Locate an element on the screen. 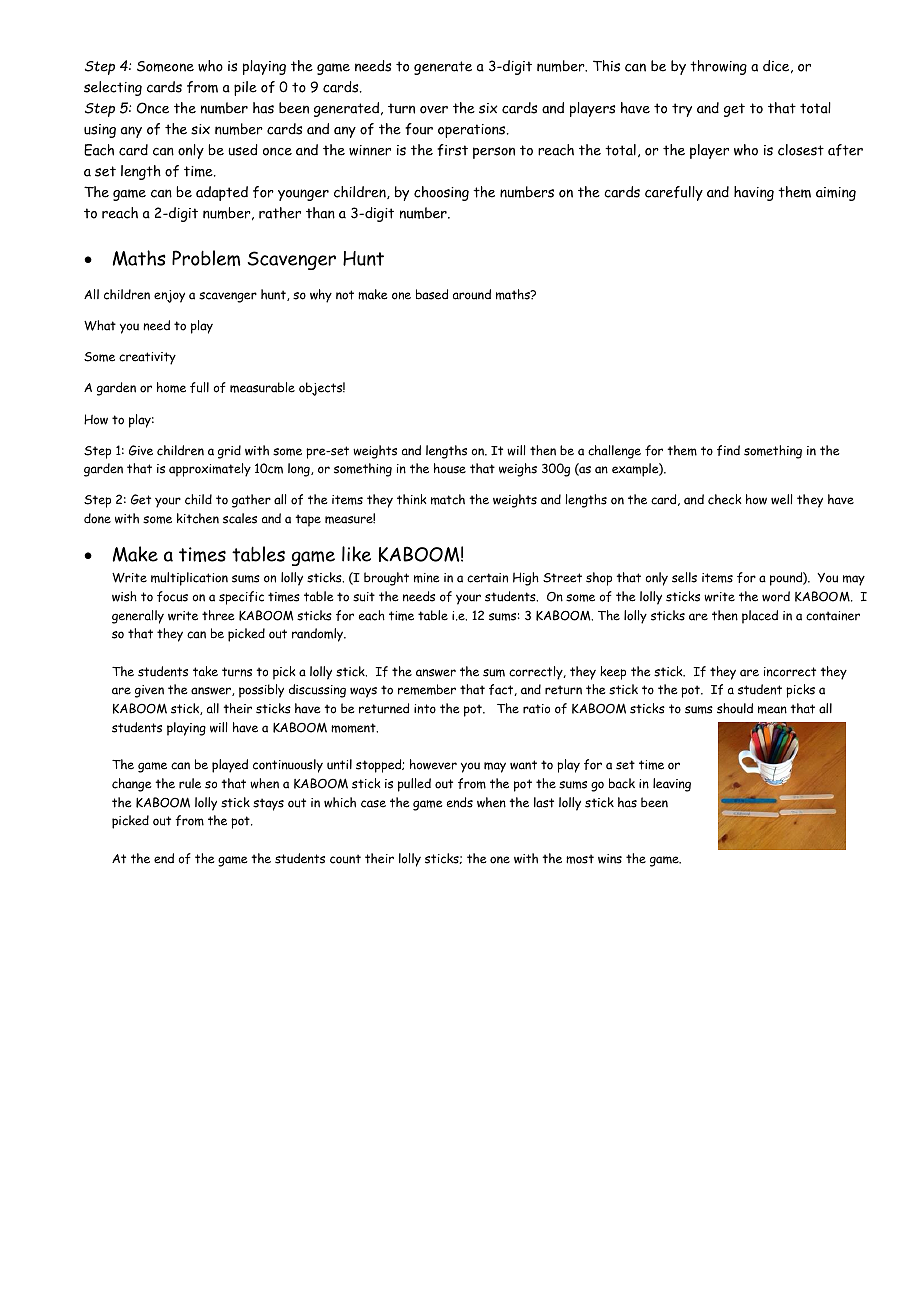 This screenshot has width=924, height=1308. word is located at coordinates (776, 596).
